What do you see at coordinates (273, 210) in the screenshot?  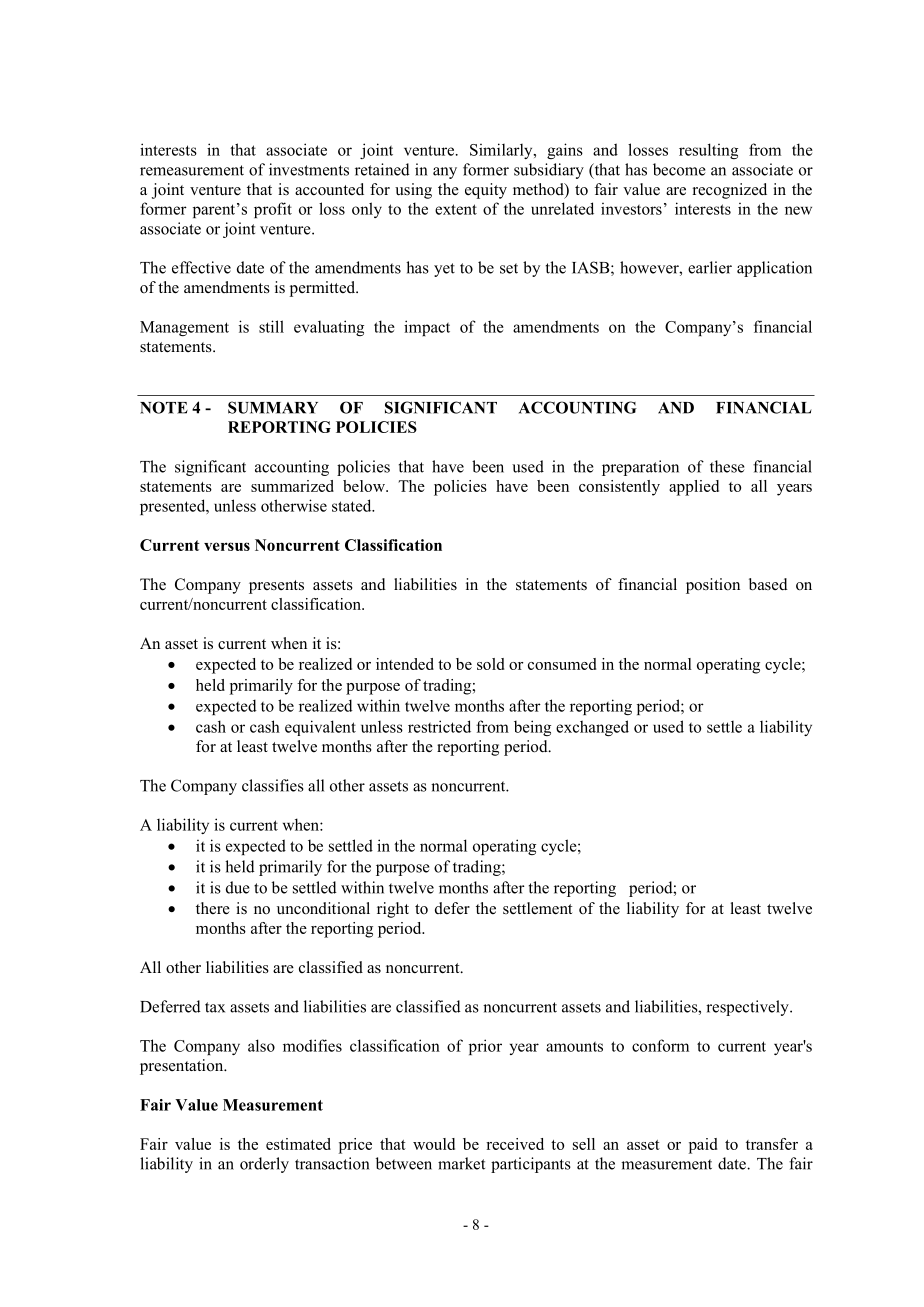 I see `profit` at bounding box center [273, 210].
